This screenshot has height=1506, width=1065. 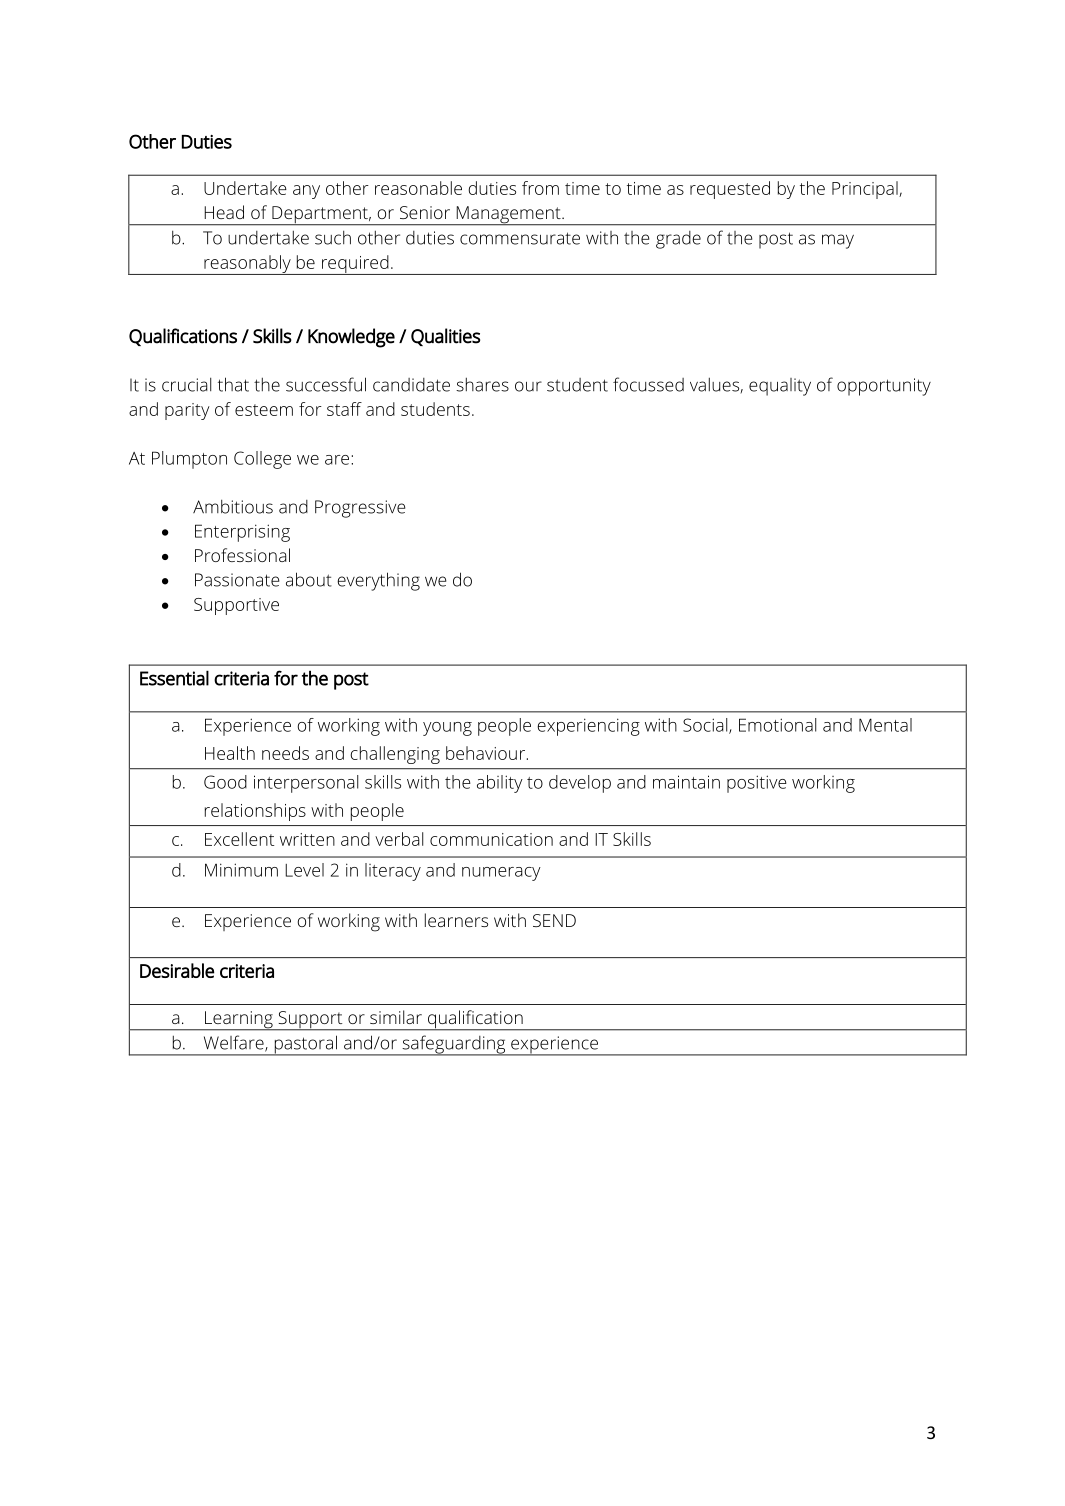 What do you see at coordinates (454, 1045) in the screenshot?
I see `safeguarding` at bounding box center [454, 1045].
